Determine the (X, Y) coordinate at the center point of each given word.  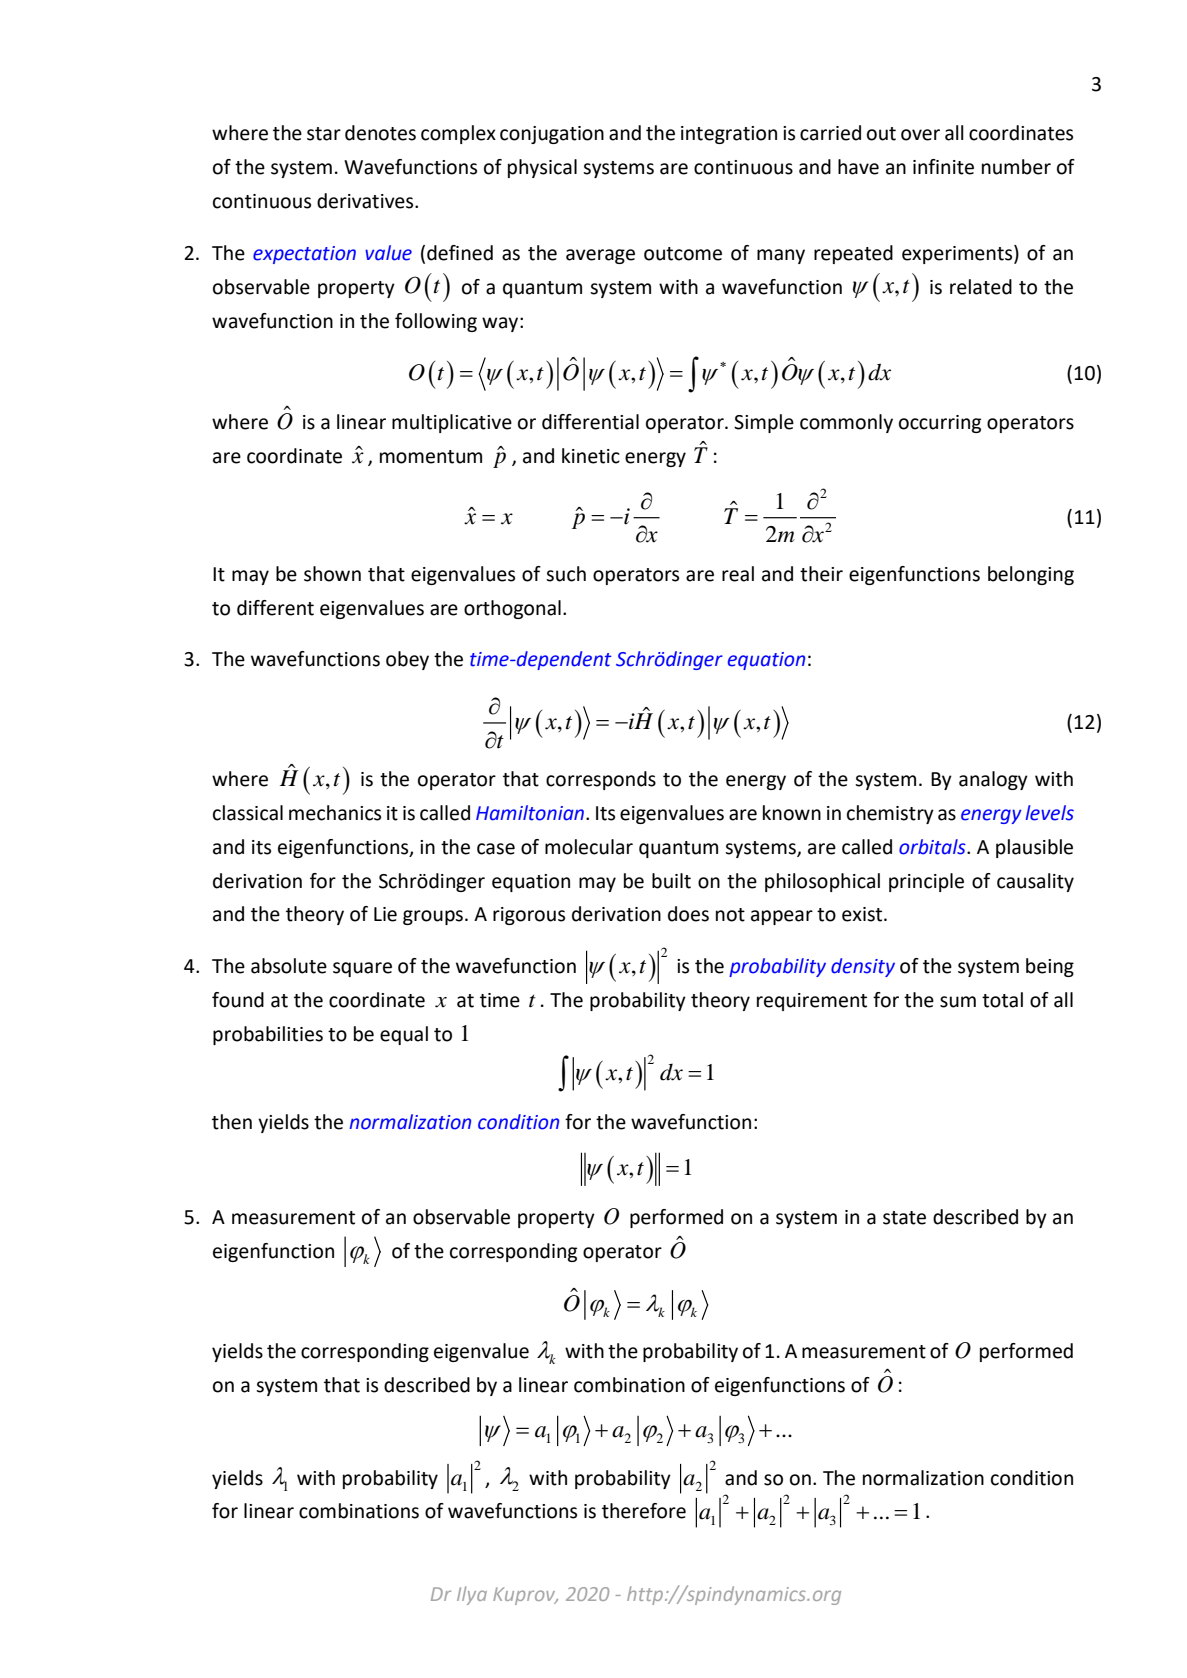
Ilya (472, 1595)
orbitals (933, 847)
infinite (943, 167)
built (671, 881)
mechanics (335, 813)
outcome (683, 254)
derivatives (366, 201)
